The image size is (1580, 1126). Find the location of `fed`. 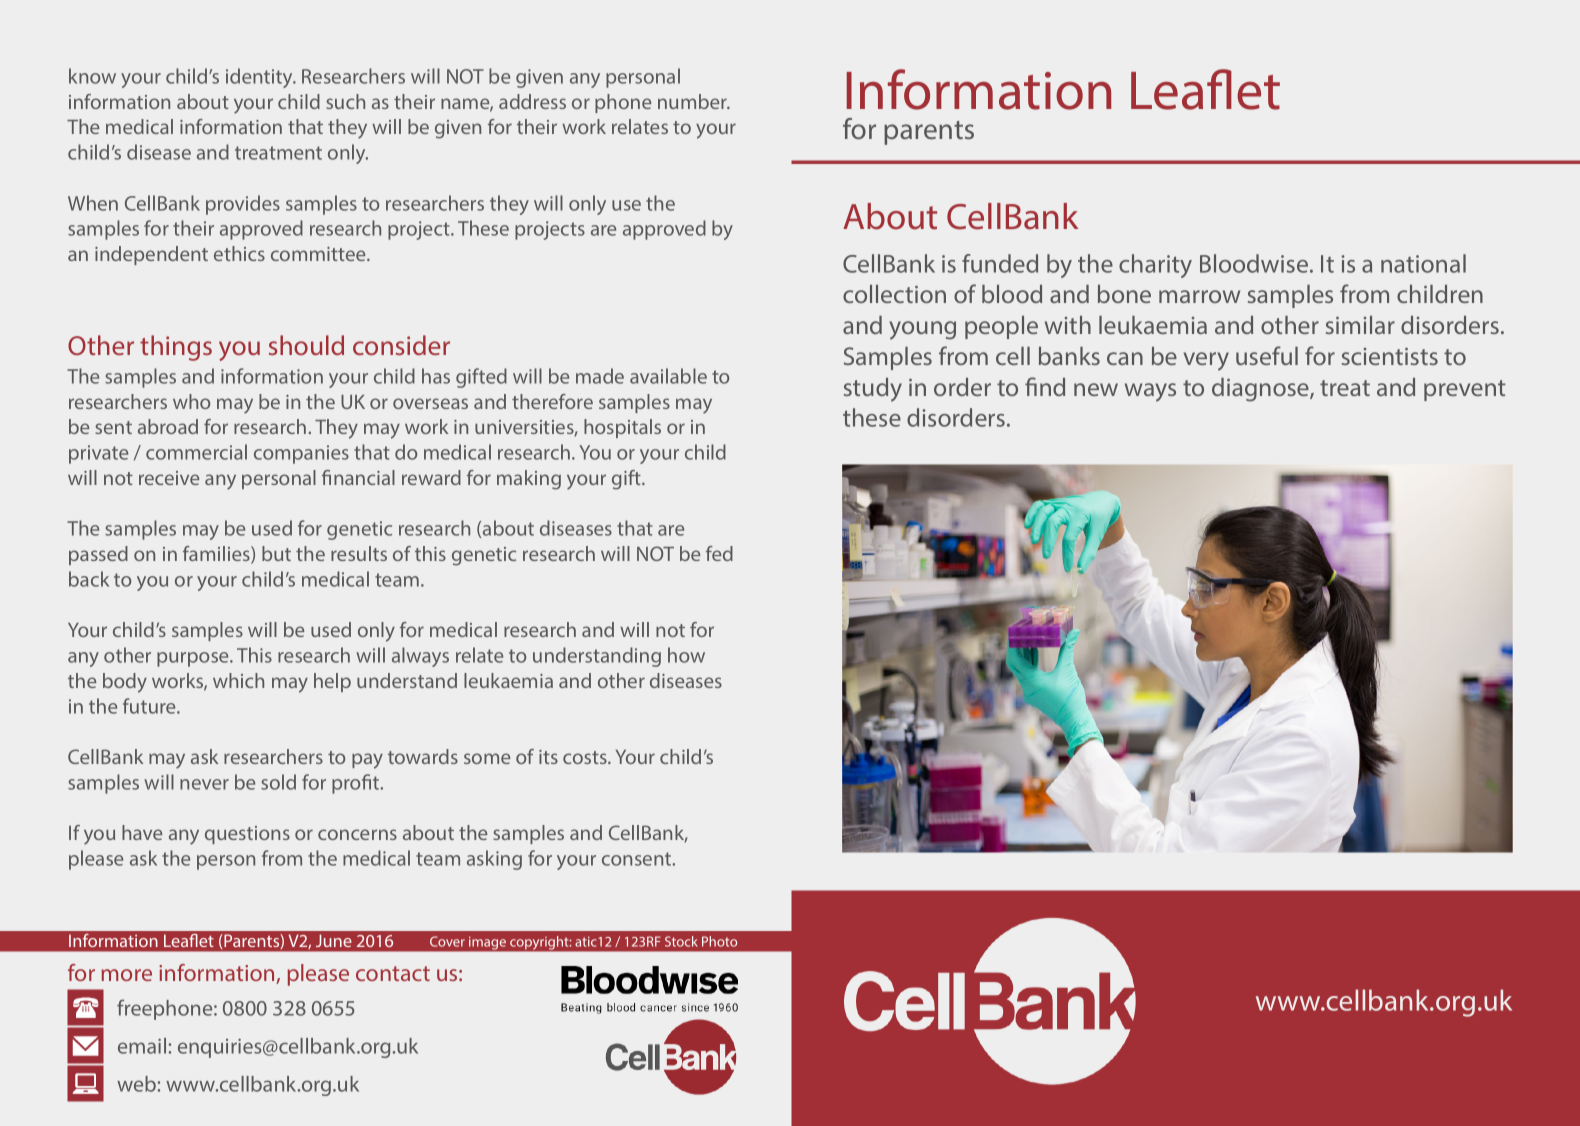

fed is located at coordinates (719, 553).
